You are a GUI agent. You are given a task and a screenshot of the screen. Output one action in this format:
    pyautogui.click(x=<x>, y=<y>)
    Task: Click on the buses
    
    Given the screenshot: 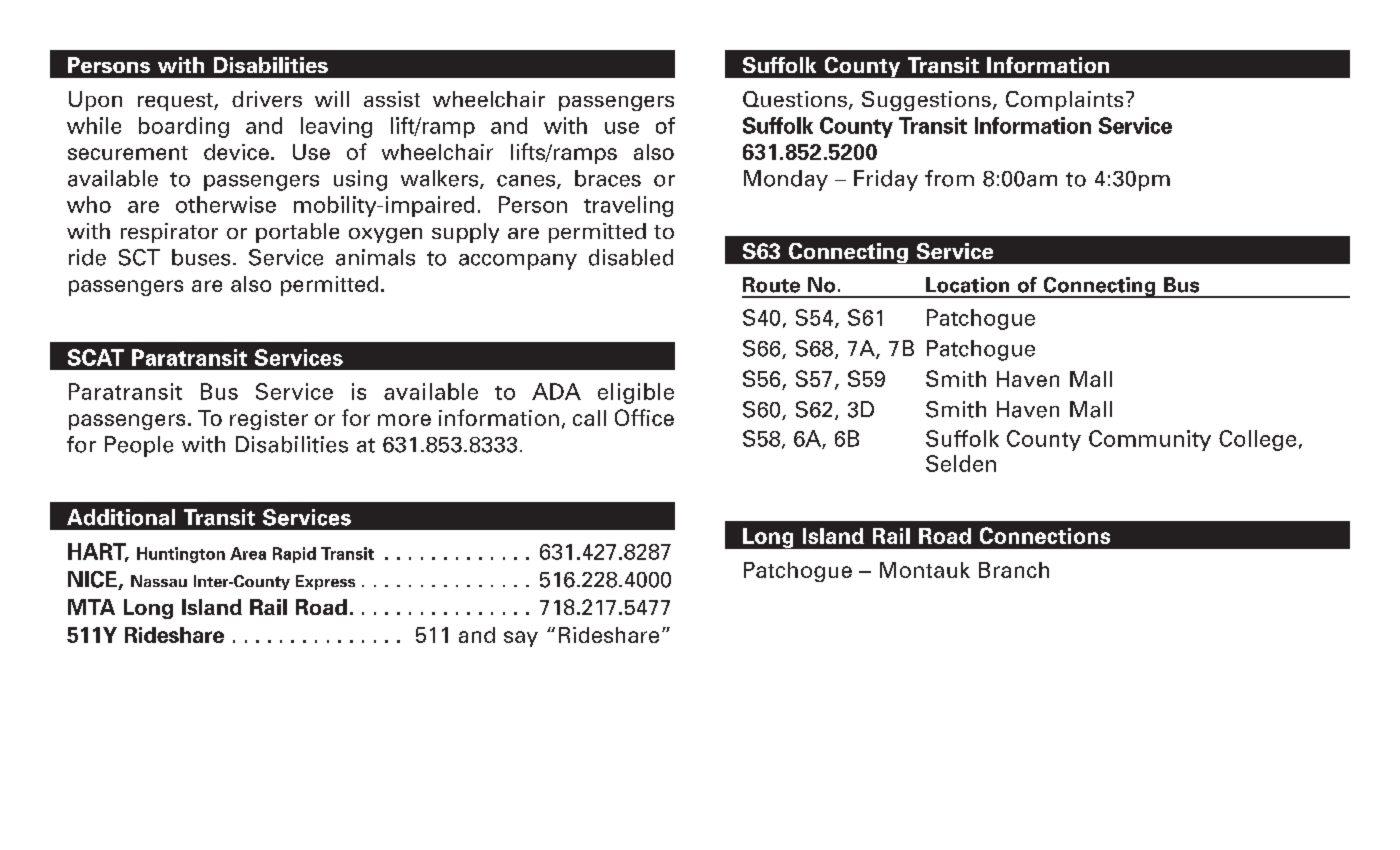 What is the action you would take?
    pyautogui.click(x=201, y=257)
